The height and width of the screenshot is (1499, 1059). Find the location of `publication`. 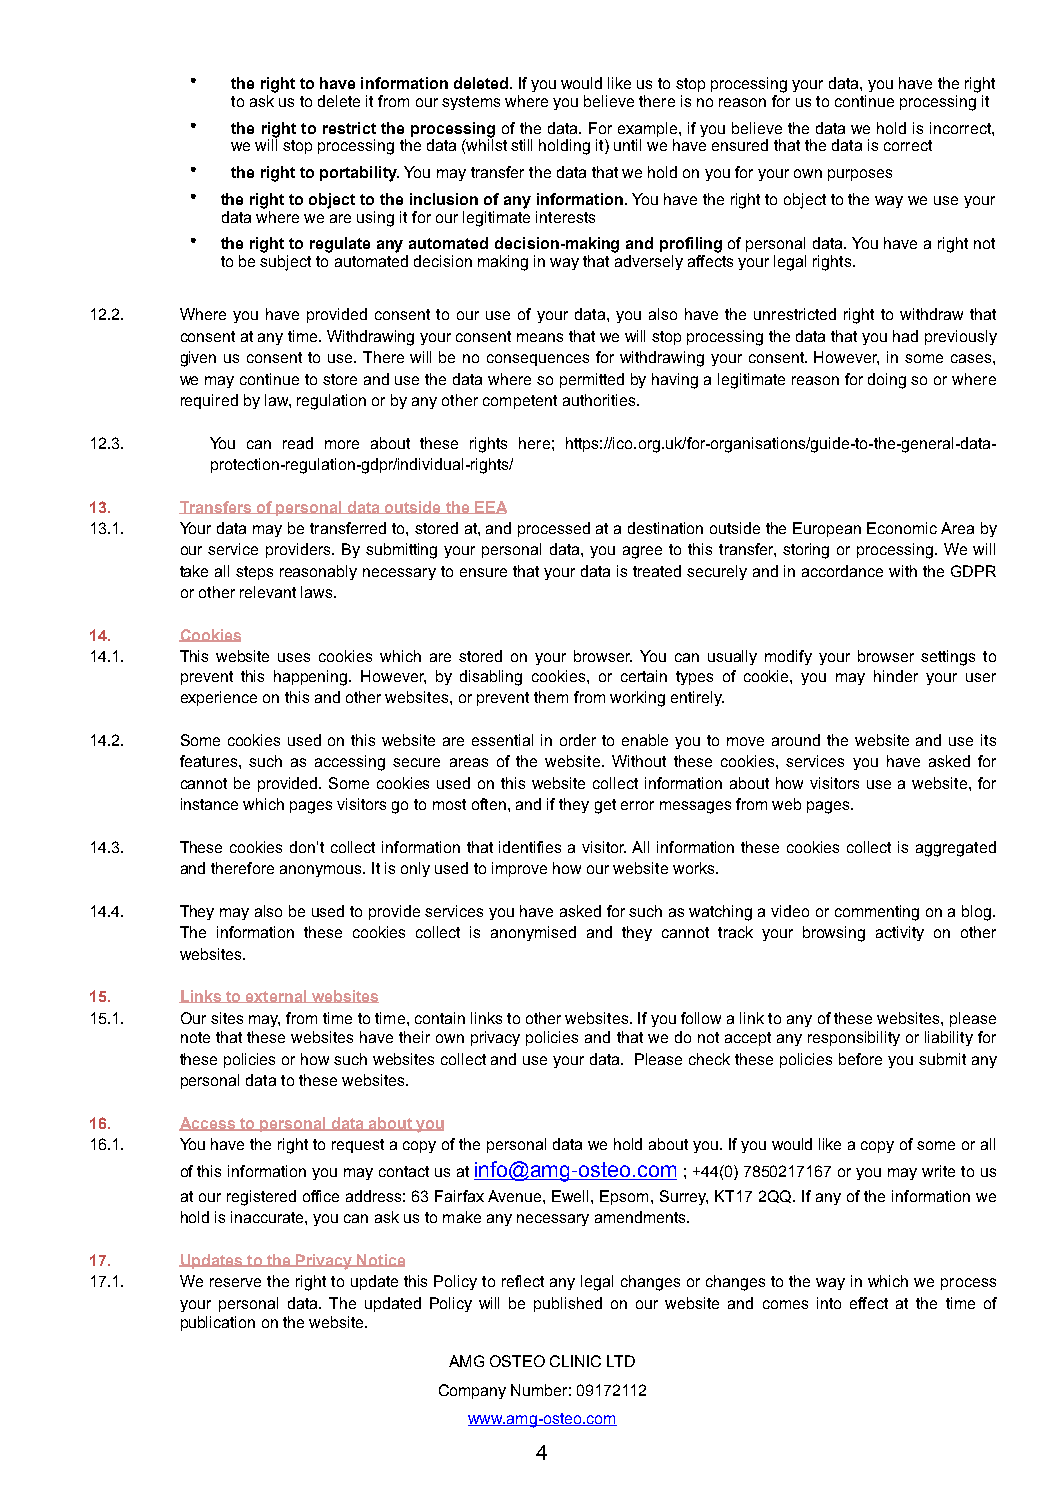

publication is located at coordinates (218, 1323).
